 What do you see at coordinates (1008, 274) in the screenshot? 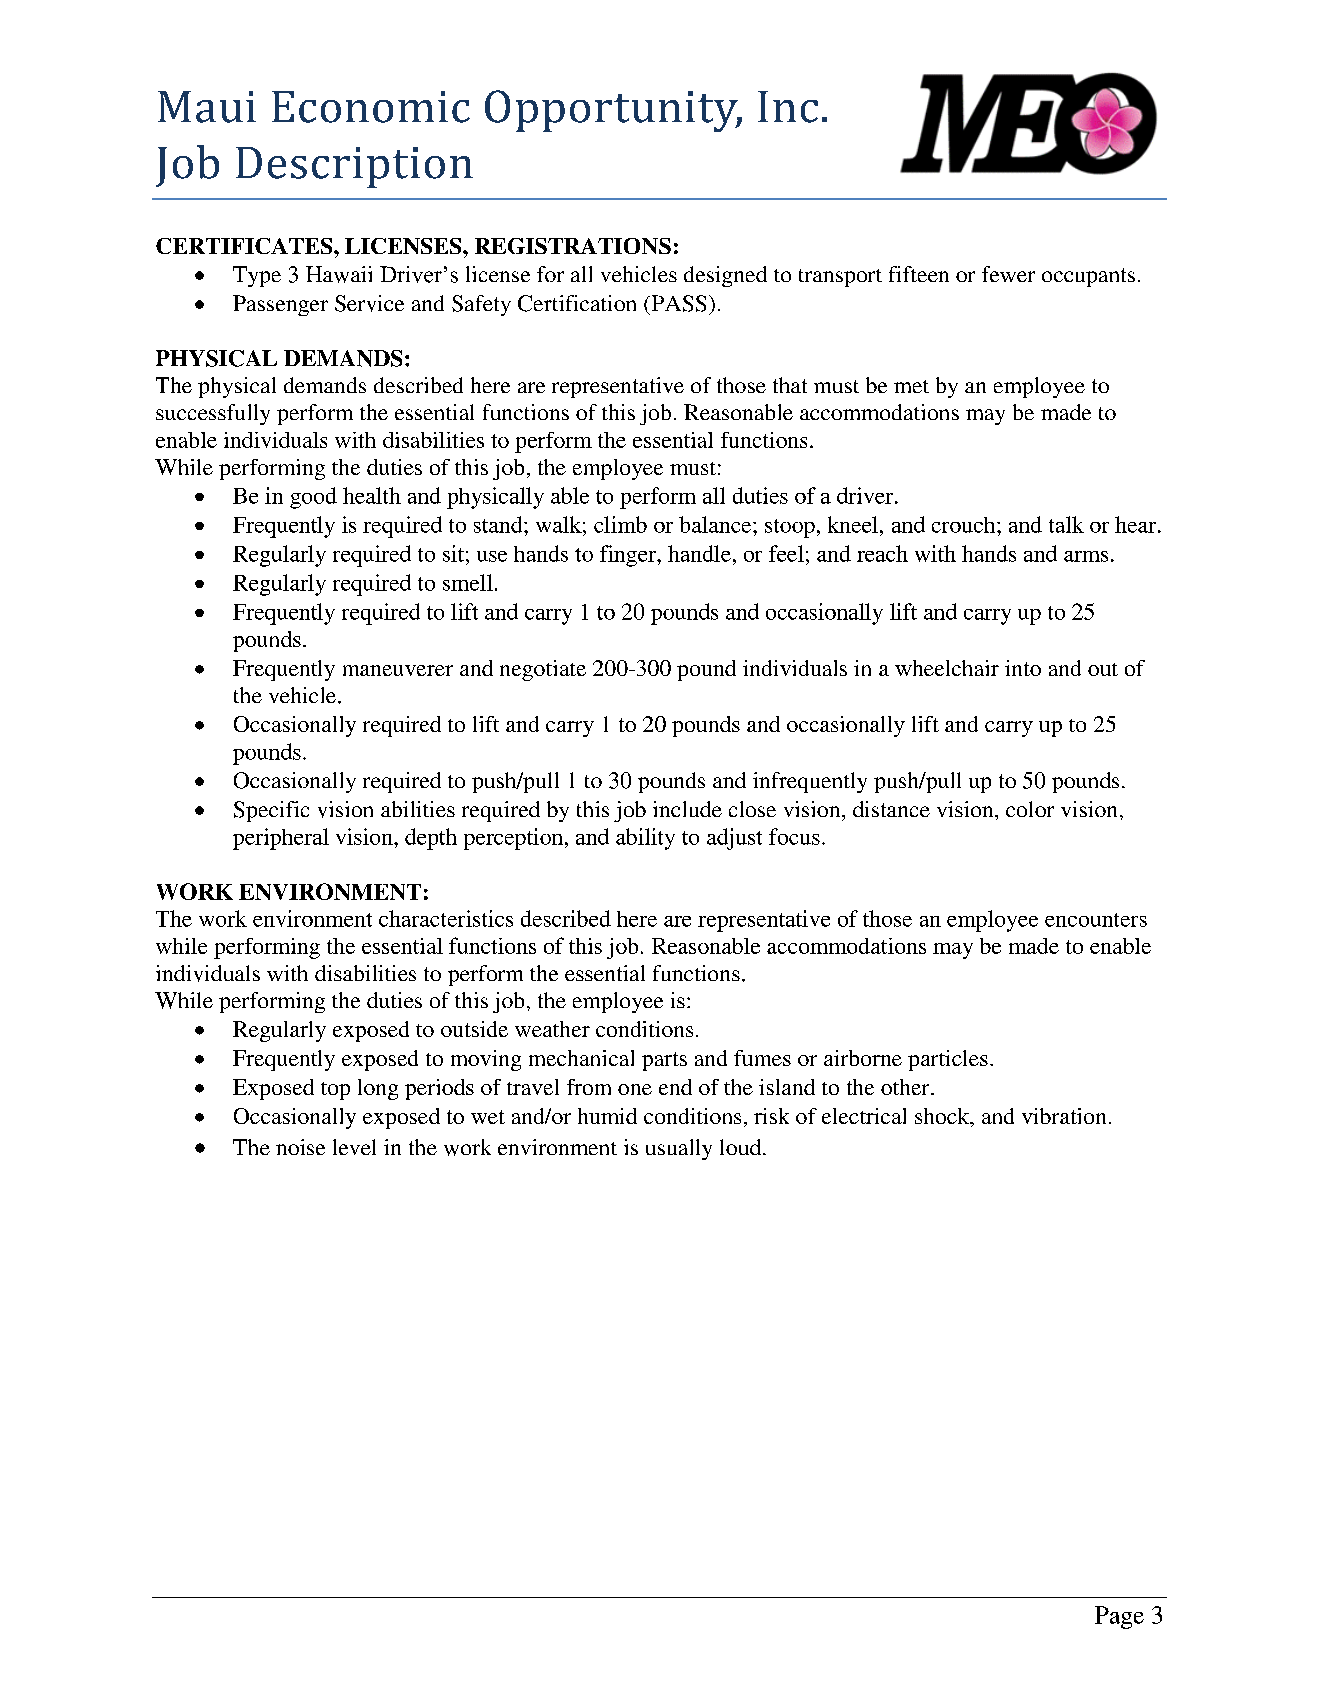
I see `fewer` at bounding box center [1008, 274].
